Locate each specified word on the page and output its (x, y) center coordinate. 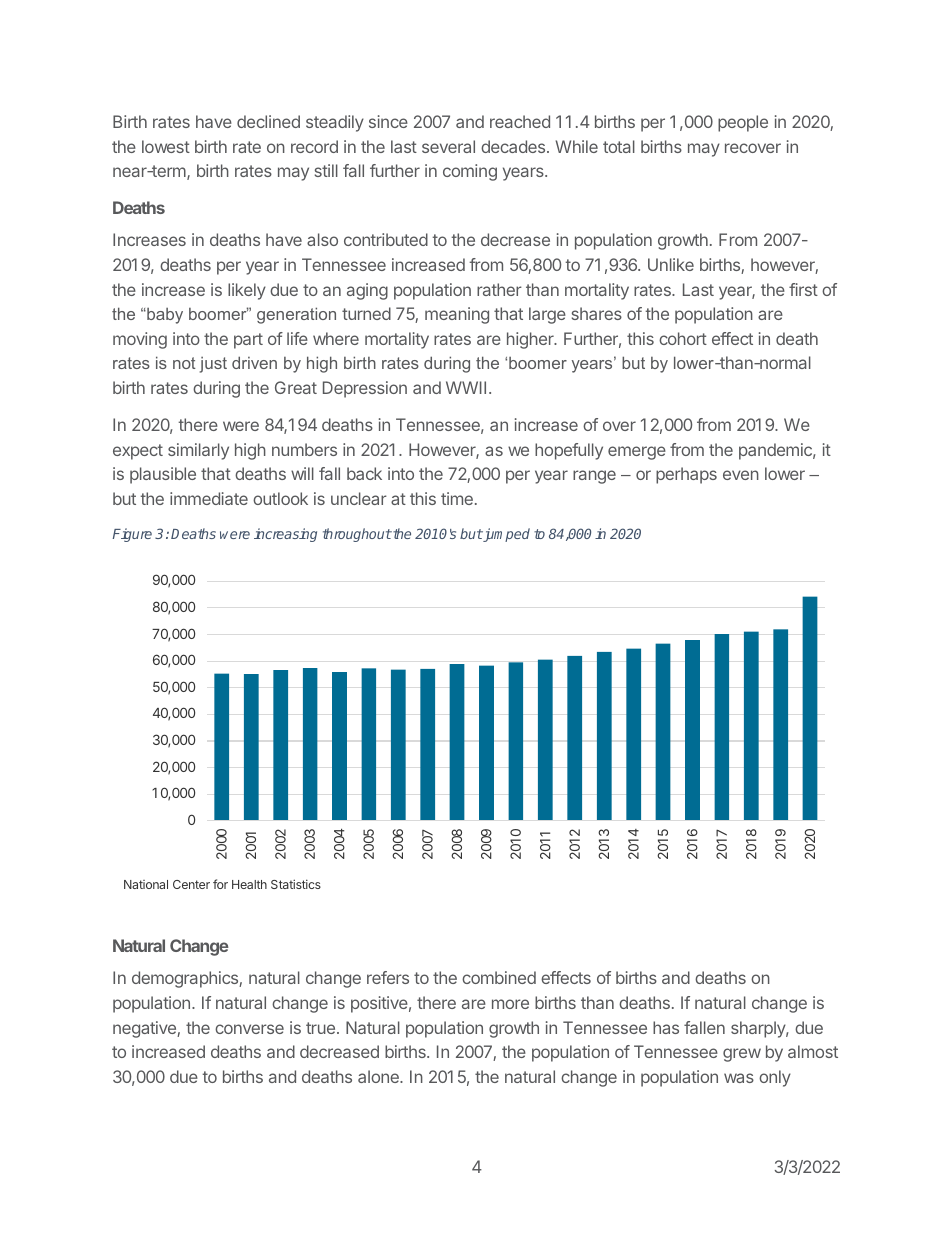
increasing (285, 535)
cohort (683, 338)
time (457, 498)
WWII (466, 387)
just (213, 365)
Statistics (296, 884)
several (448, 146)
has (666, 1027)
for (220, 884)
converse (249, 1029)
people (743, 123)
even (741, 475)
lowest (166, 146)
